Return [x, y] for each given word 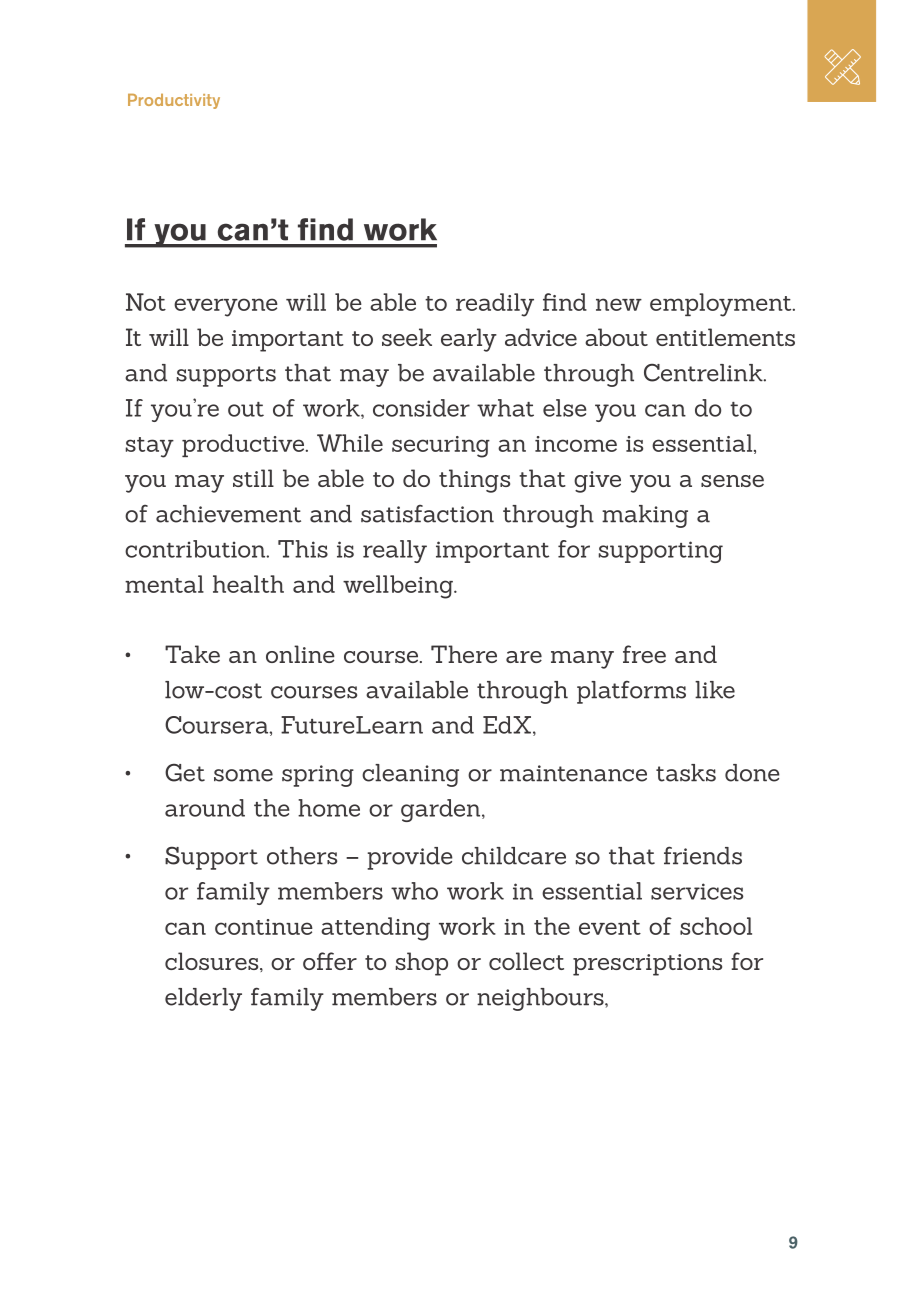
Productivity [174, 101]
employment [722, 305]
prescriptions [647, 965]
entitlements [725, 337]
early [469, 340]
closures [213, 962]
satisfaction [427, 514]
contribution [196, 549]
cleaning [410, 775]
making [645, 516]
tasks [686, 773]
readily [495, 305]
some [243, 775]
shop [422, 964]
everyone [226, 307]
